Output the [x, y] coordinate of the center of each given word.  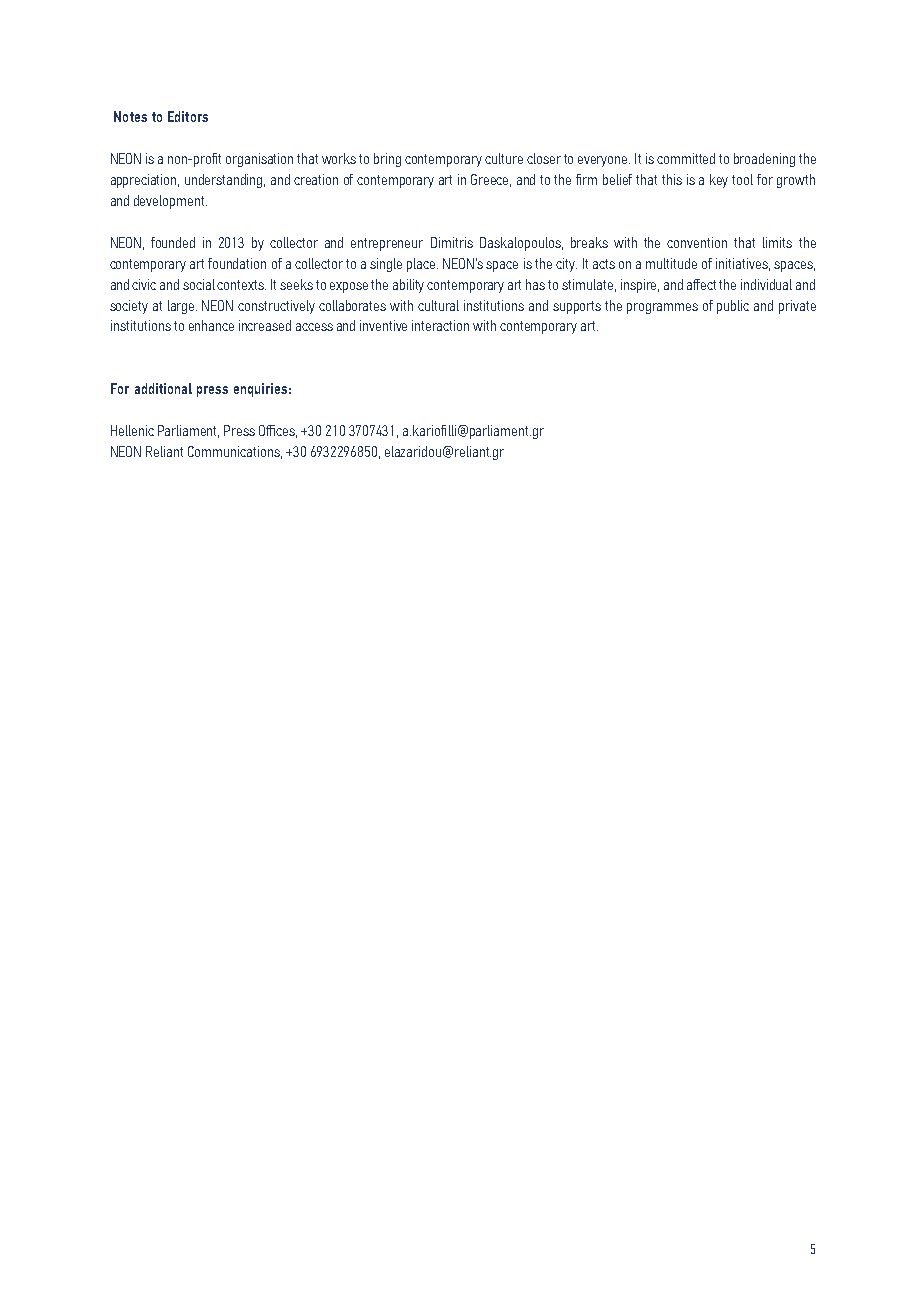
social [200, 284]
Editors [188, 116]
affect [701, 284]
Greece [491, 180]
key [719, 181]
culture [504, 158]
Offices [278, 431]
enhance [211, 325]
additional [163, 388]
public [733, 307]
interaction [440, 325]
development [170, 202]
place [422, 265]
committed [686, 158]
